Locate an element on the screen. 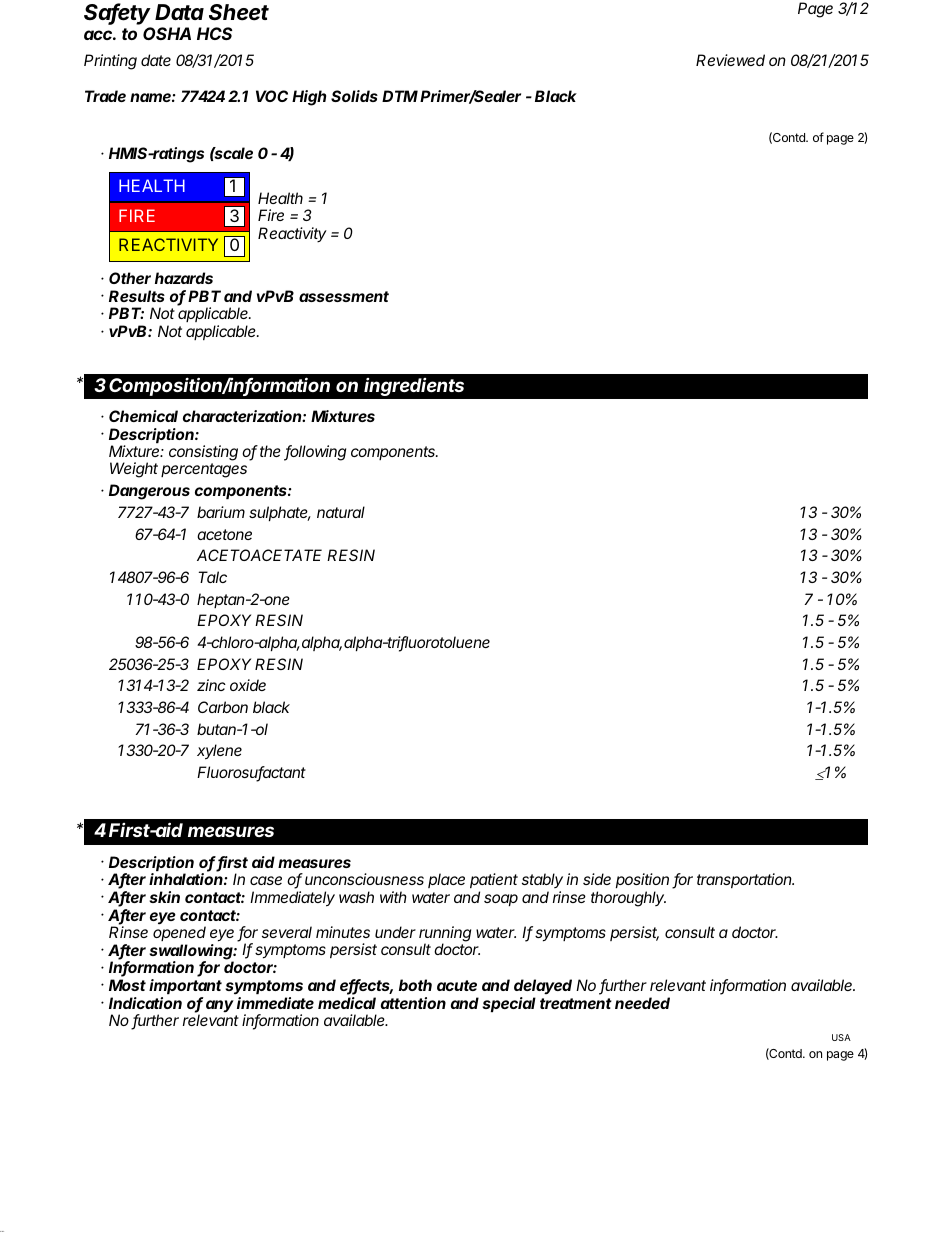 This screenshot has height=1233, width=952. acute is located at coordinates (457, 985).
